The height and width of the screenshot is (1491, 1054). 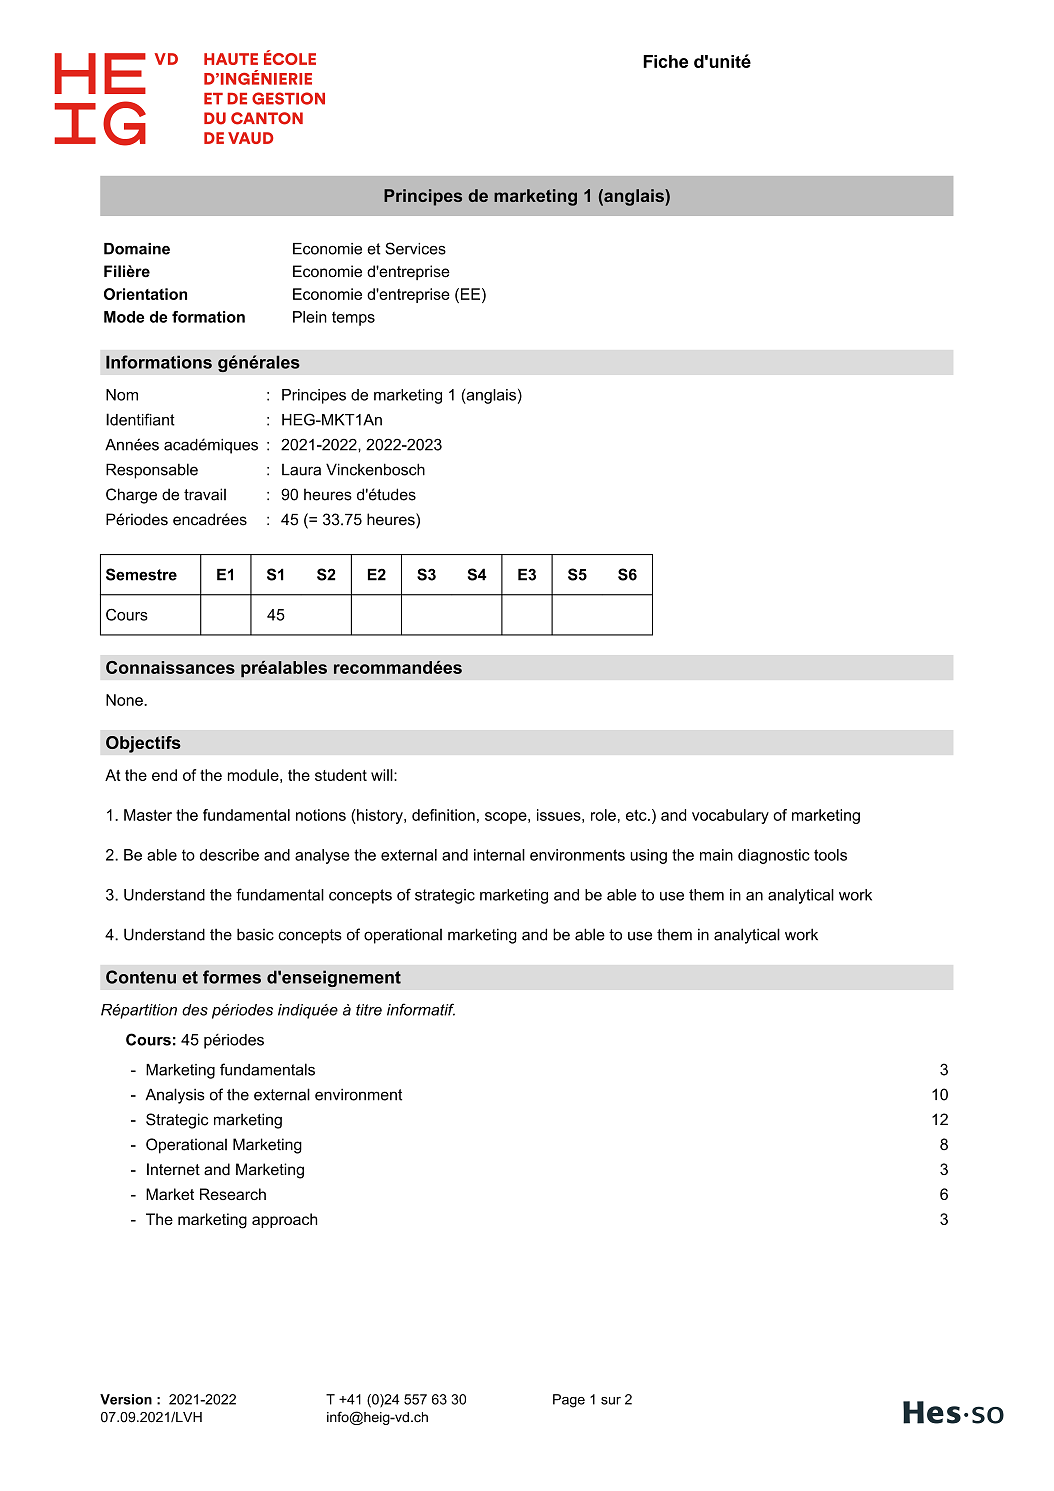 I want to click on travail, so click(x=205, y=494).
